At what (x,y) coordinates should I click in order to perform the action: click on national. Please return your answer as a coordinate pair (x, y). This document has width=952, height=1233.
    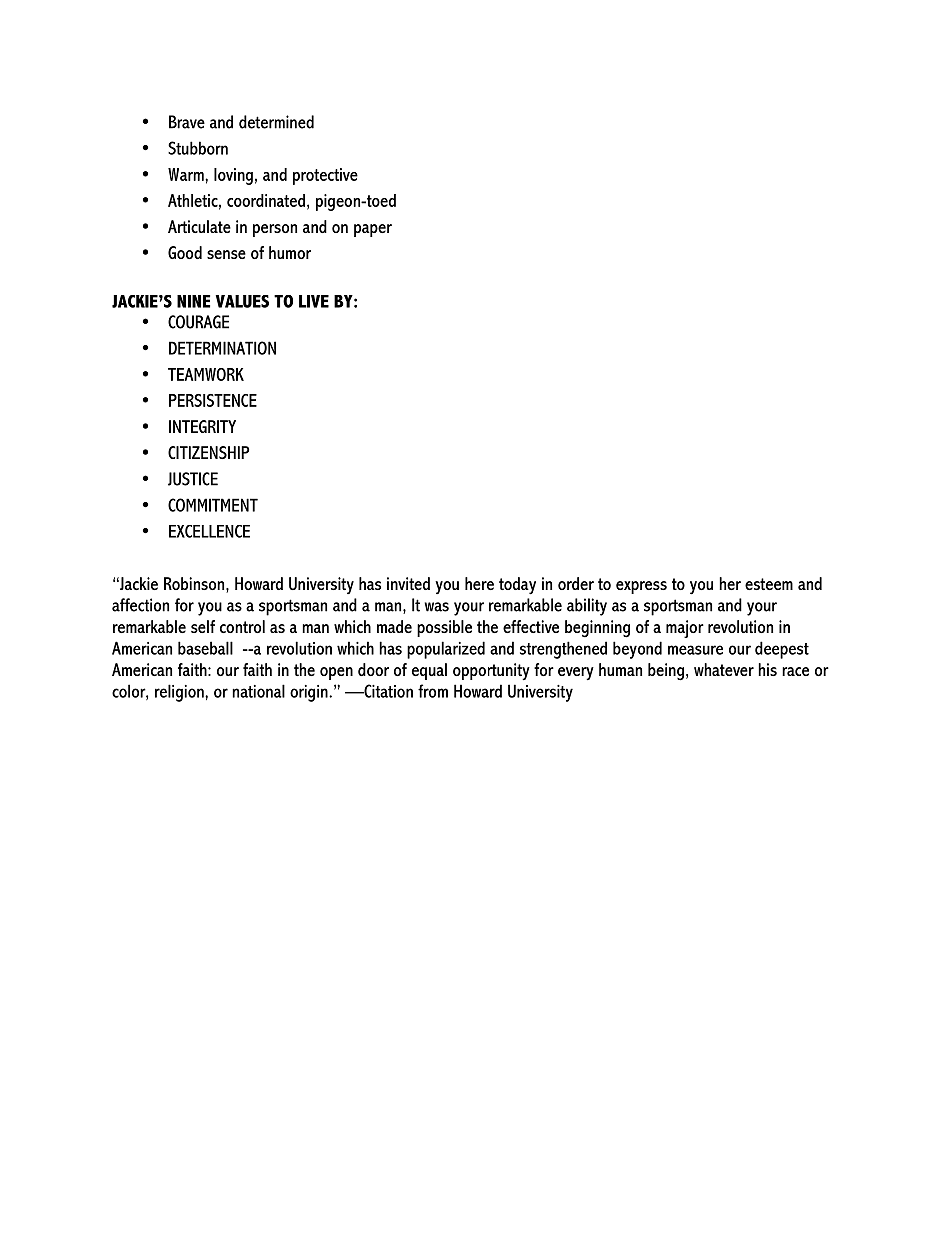
    Looking at the image, I should click on (258, 691).
